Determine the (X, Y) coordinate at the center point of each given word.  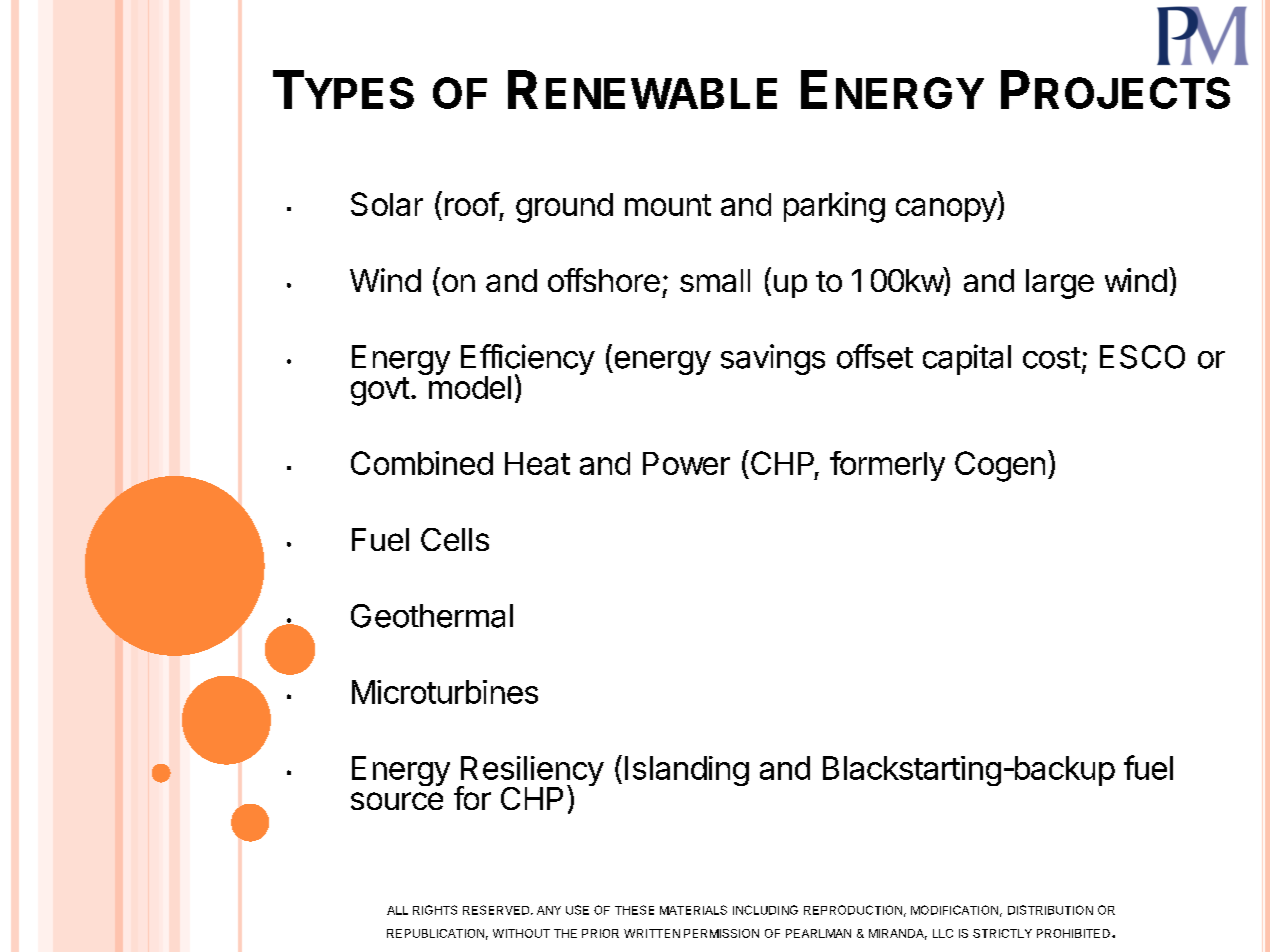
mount (668, 205)
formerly (887, 466)
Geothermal (432, 616)
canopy (947, 210)
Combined (422, 463)
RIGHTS (435, 910)
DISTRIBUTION (1050, 910)
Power (686, 463)
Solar (387, 204)
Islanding (687, 771)
